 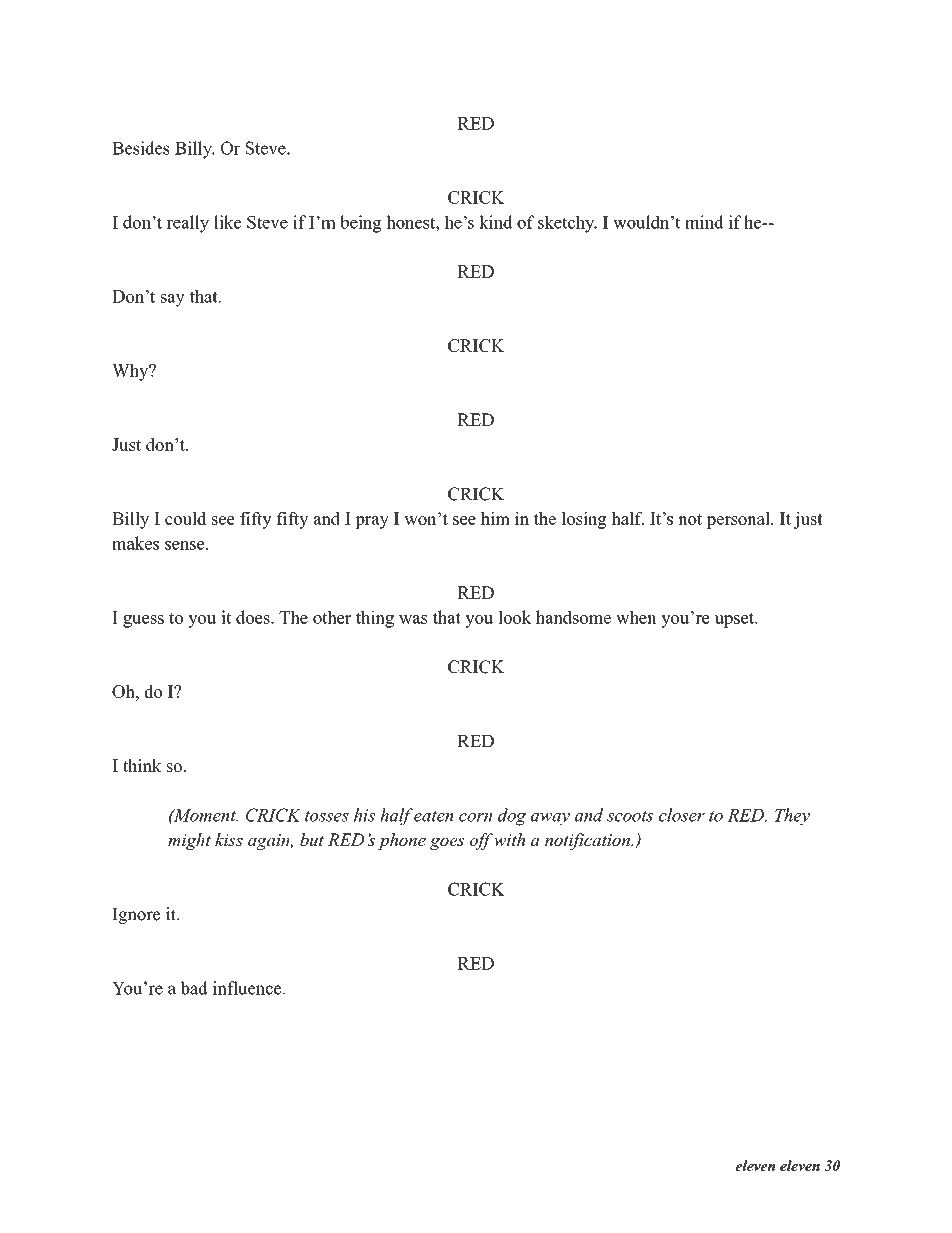 What do you see at coordinates (194, 988) in the page?
I see `bad` at bounding box center [194, 988].
